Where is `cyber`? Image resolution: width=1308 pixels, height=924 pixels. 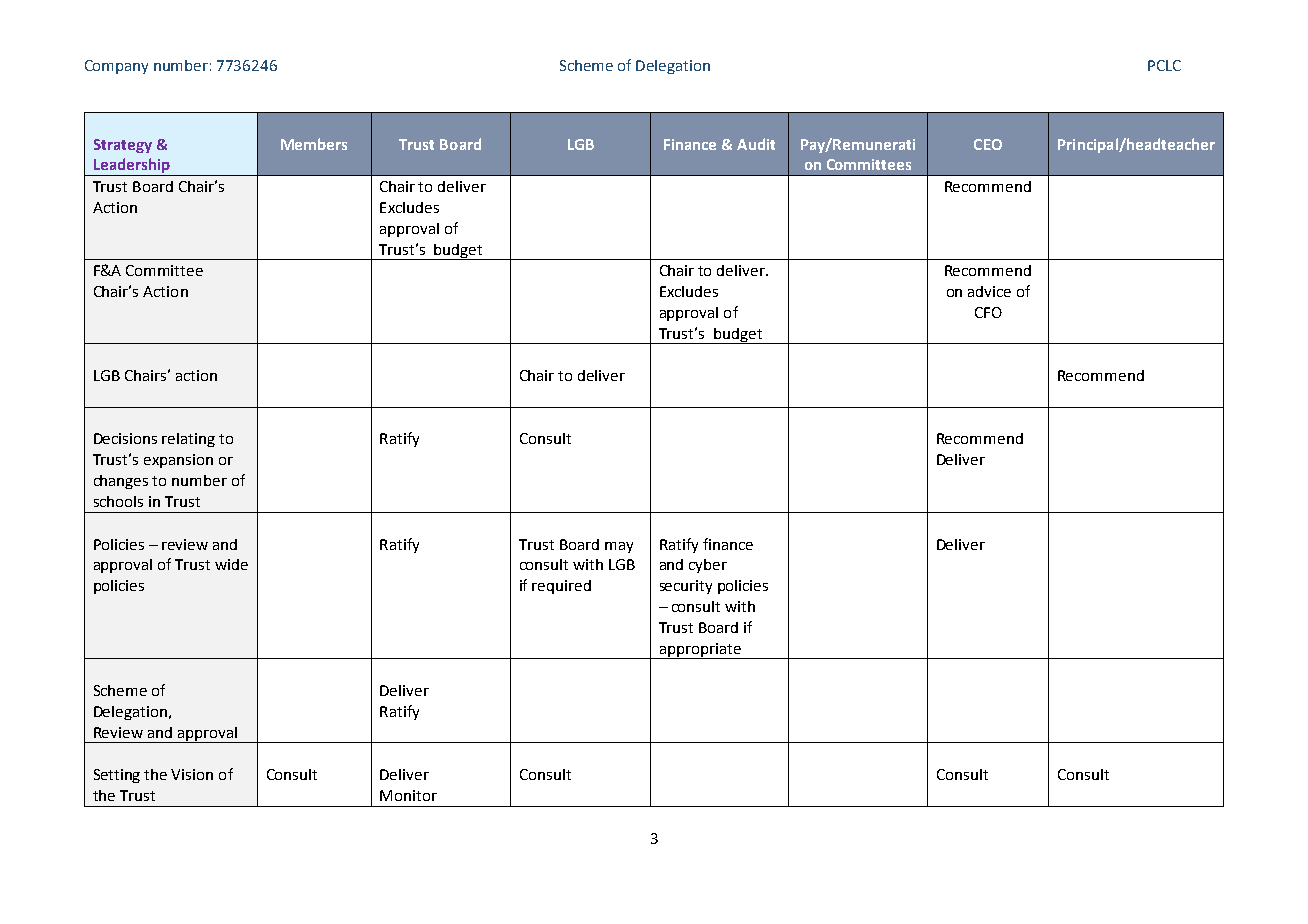
cyber is located at coordinates (708, 566).
